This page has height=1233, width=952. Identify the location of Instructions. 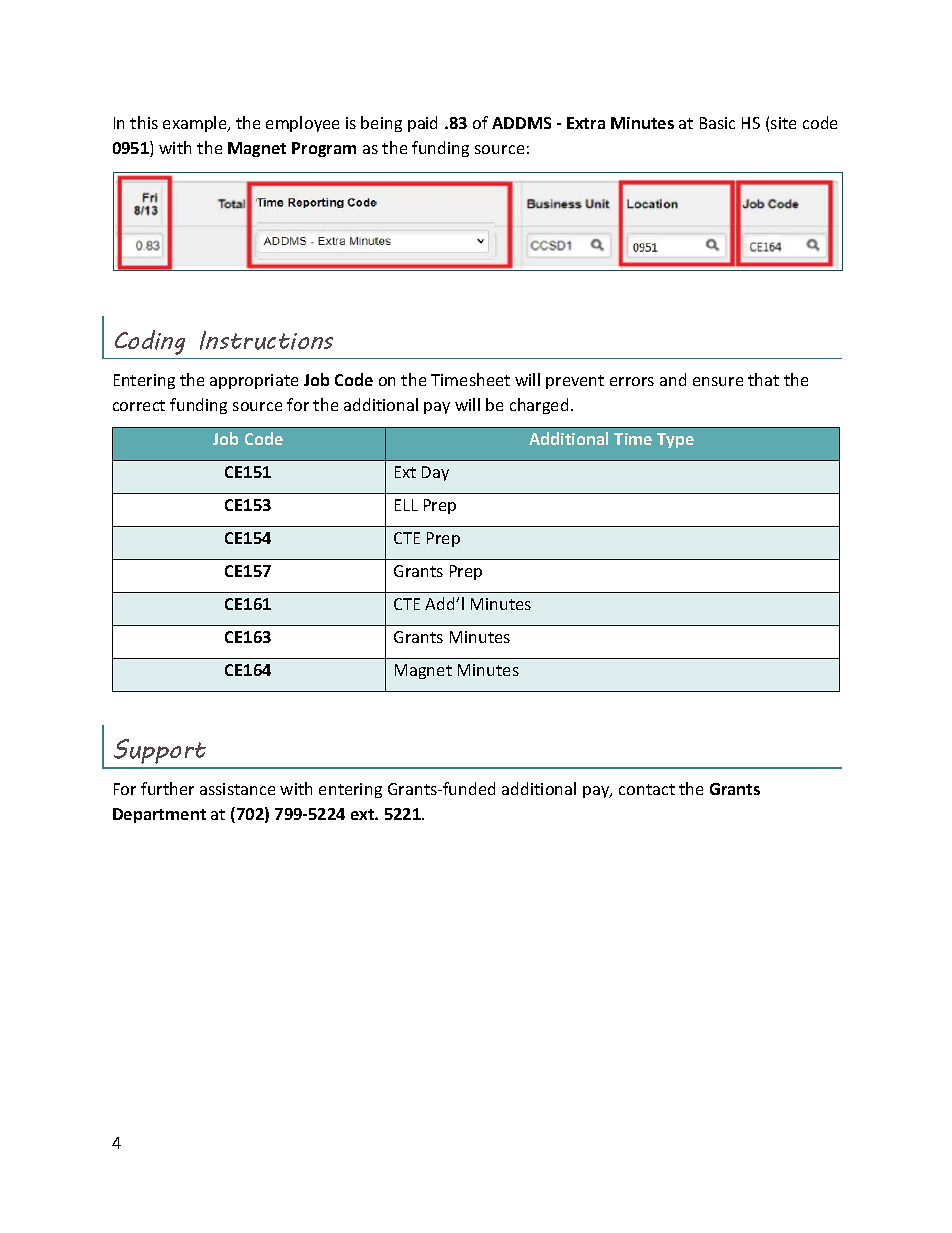
(266, 340).
